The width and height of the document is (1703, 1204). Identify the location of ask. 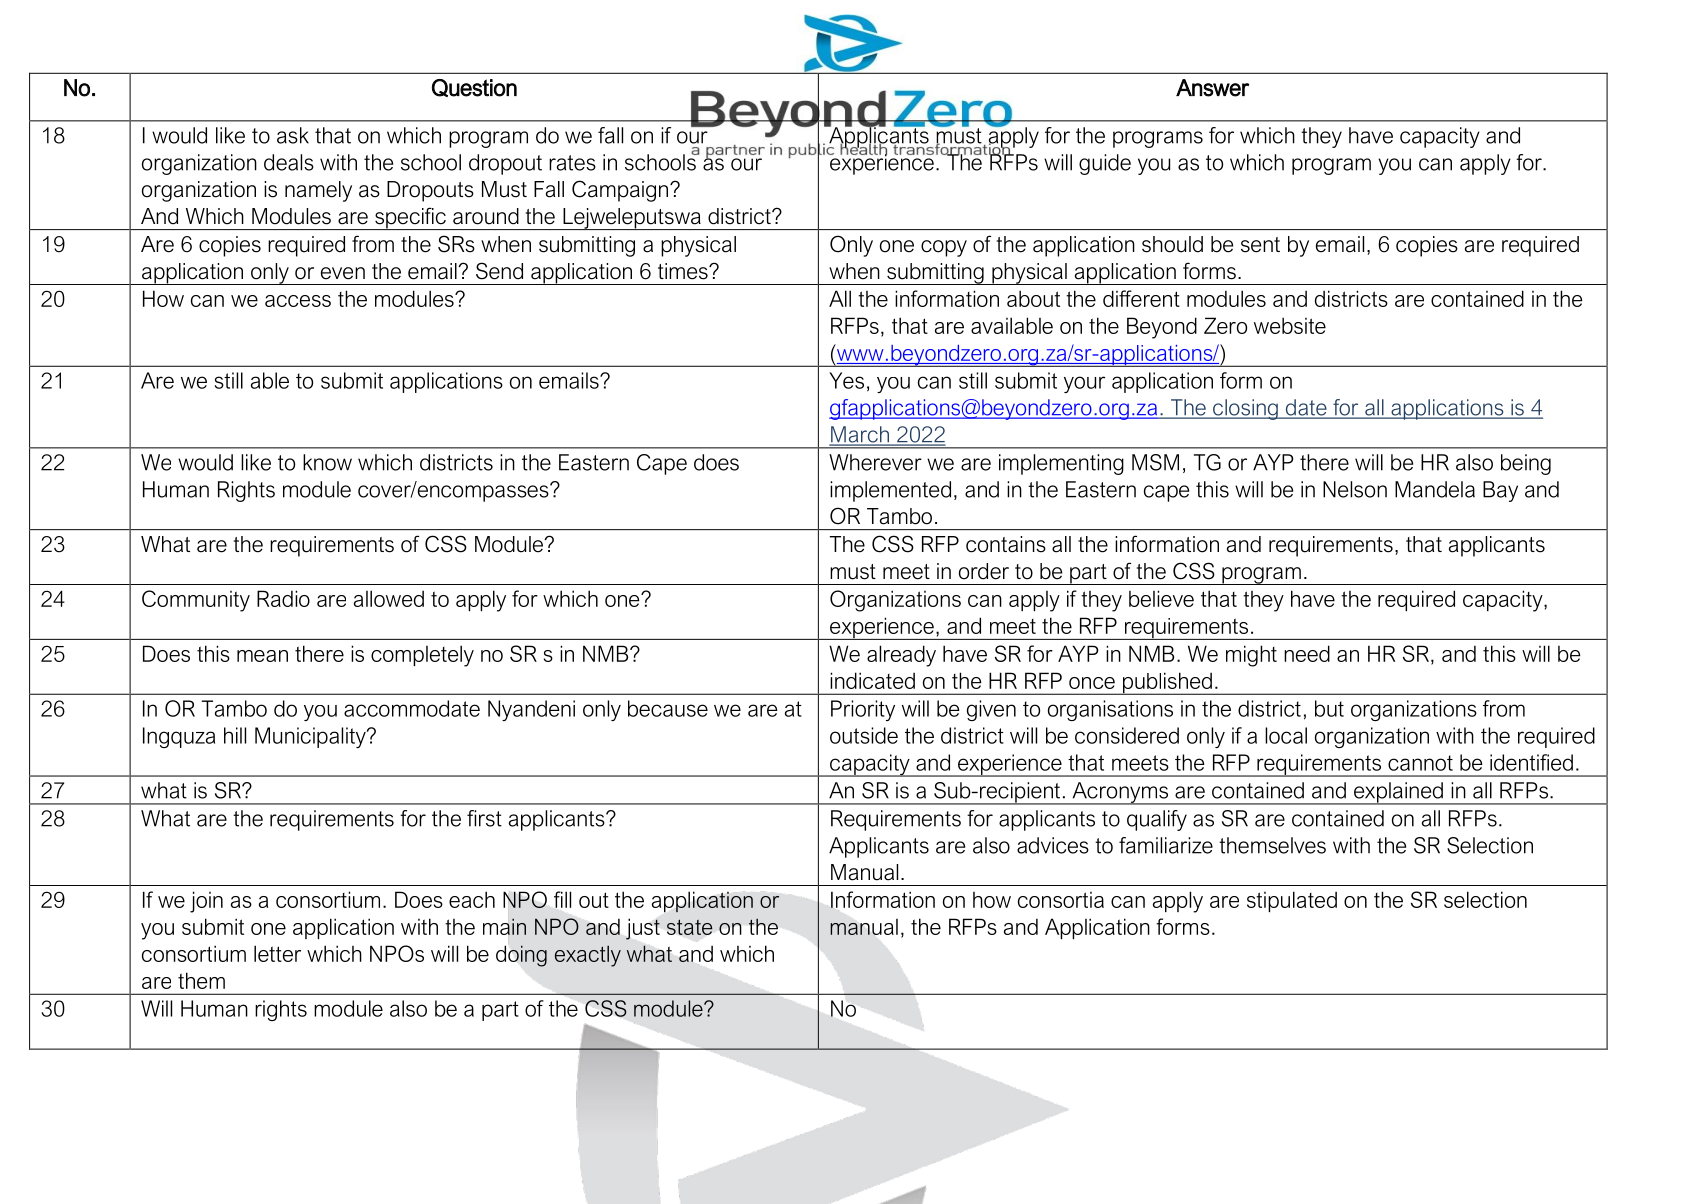
(293, 135).
